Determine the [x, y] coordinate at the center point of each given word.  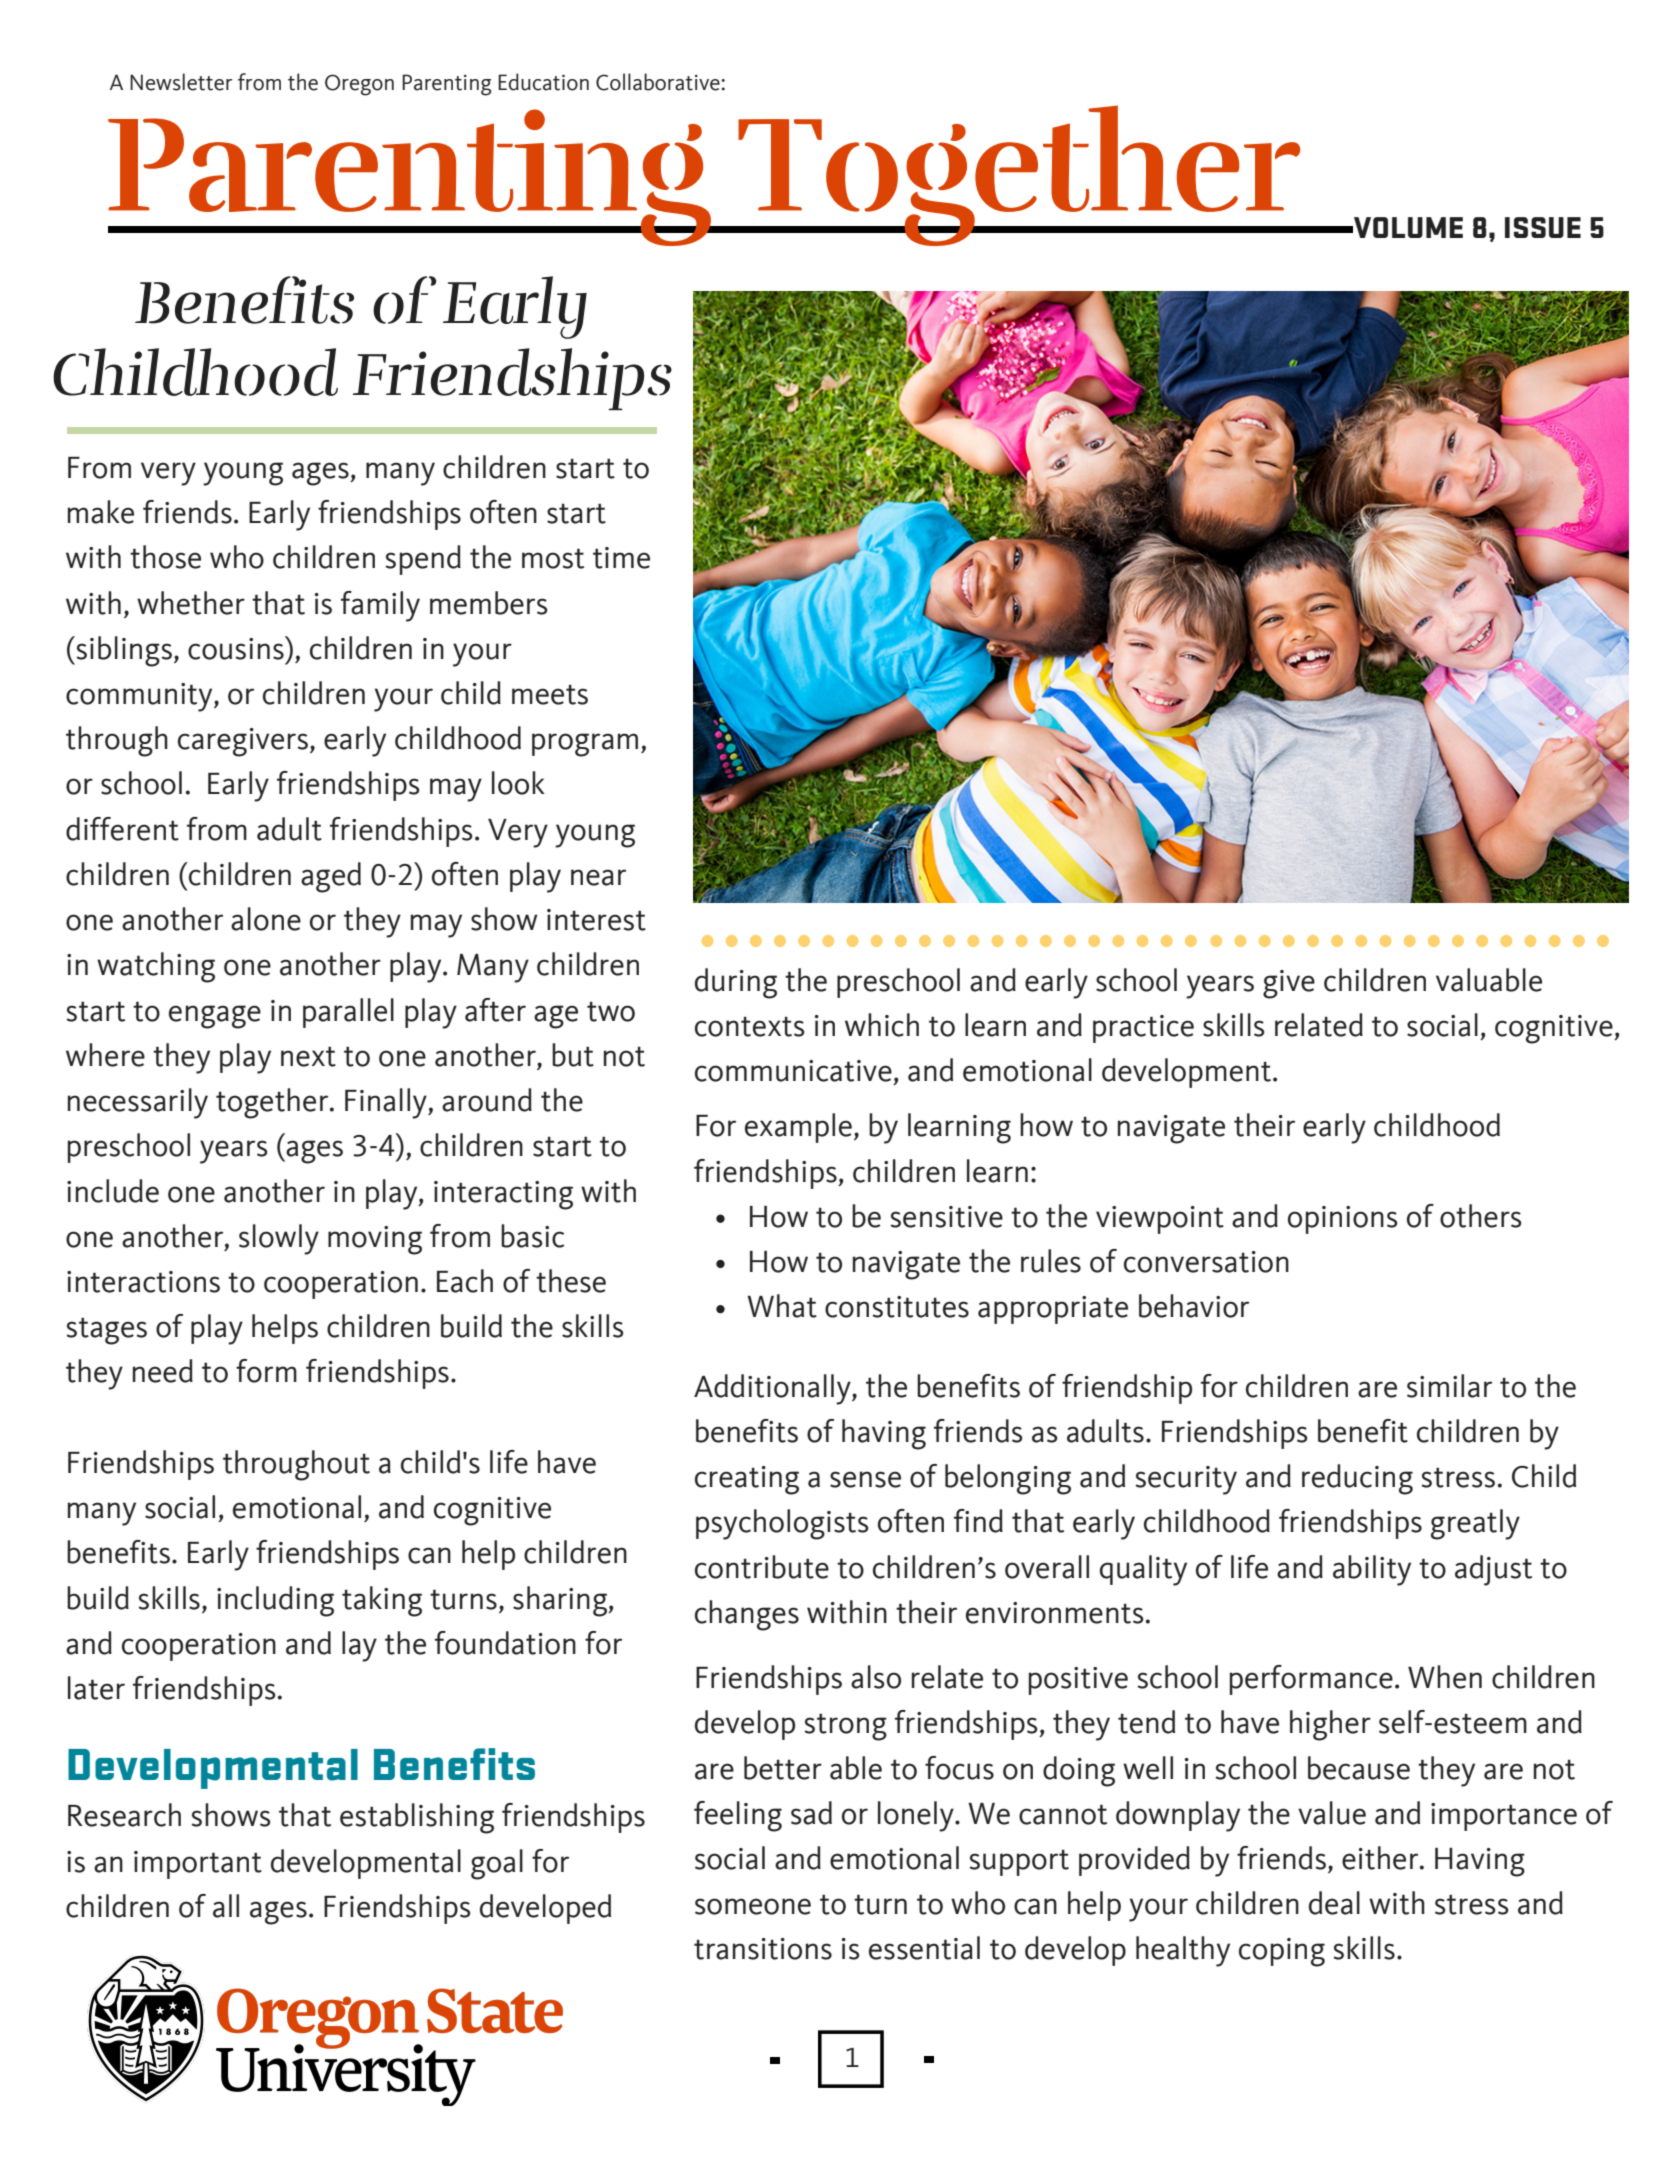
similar [1449, 1386]
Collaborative [659, 82]
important [198, 1865]
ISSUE [1543, 227]
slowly [279, 1239]
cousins [237, 648]
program [585, 745]
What [782, 1306]
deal [1334, 1903]
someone [753, 1906]
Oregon [359, 85]
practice [1143, 1029]
